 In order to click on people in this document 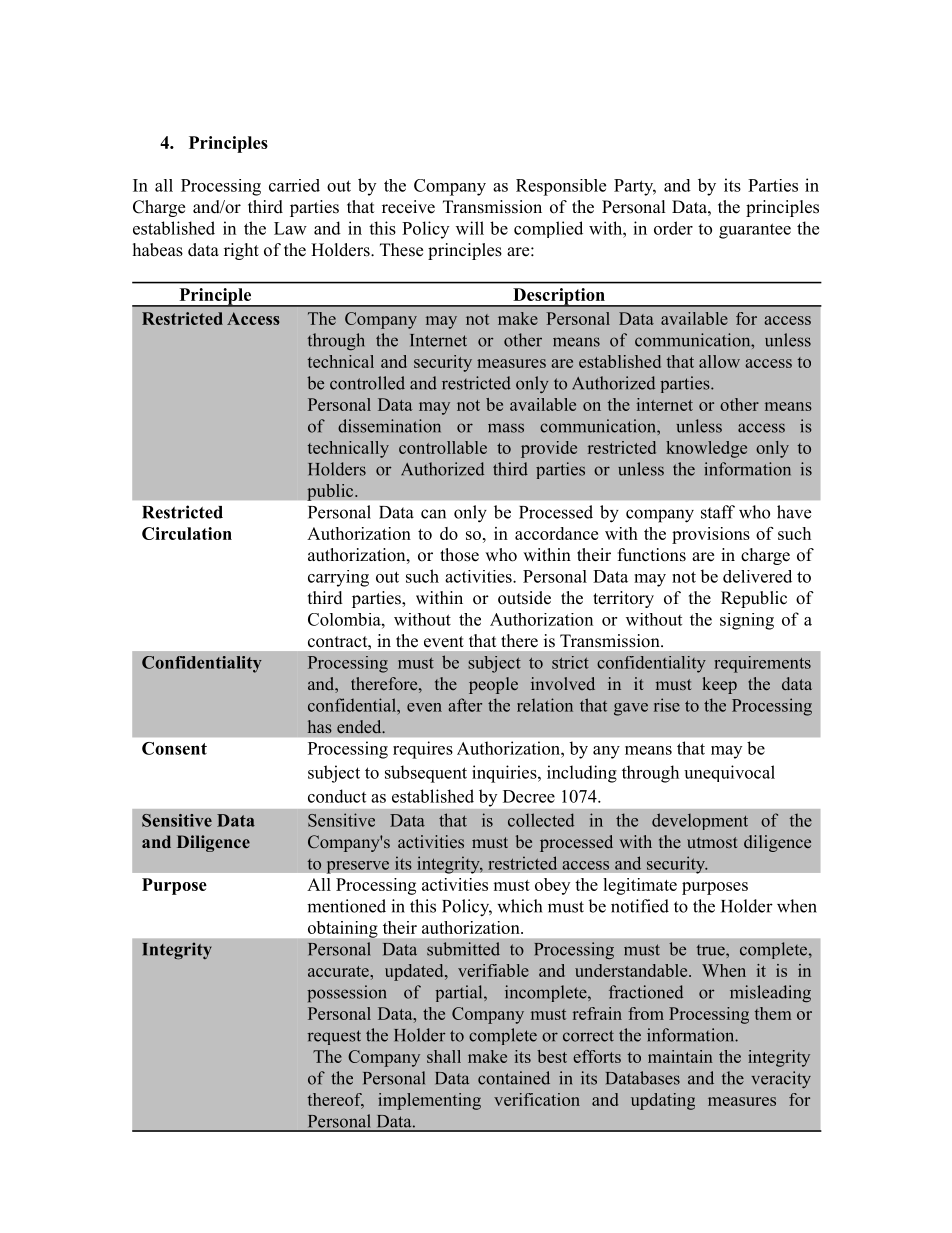, I will do `click(493, 685)`.
